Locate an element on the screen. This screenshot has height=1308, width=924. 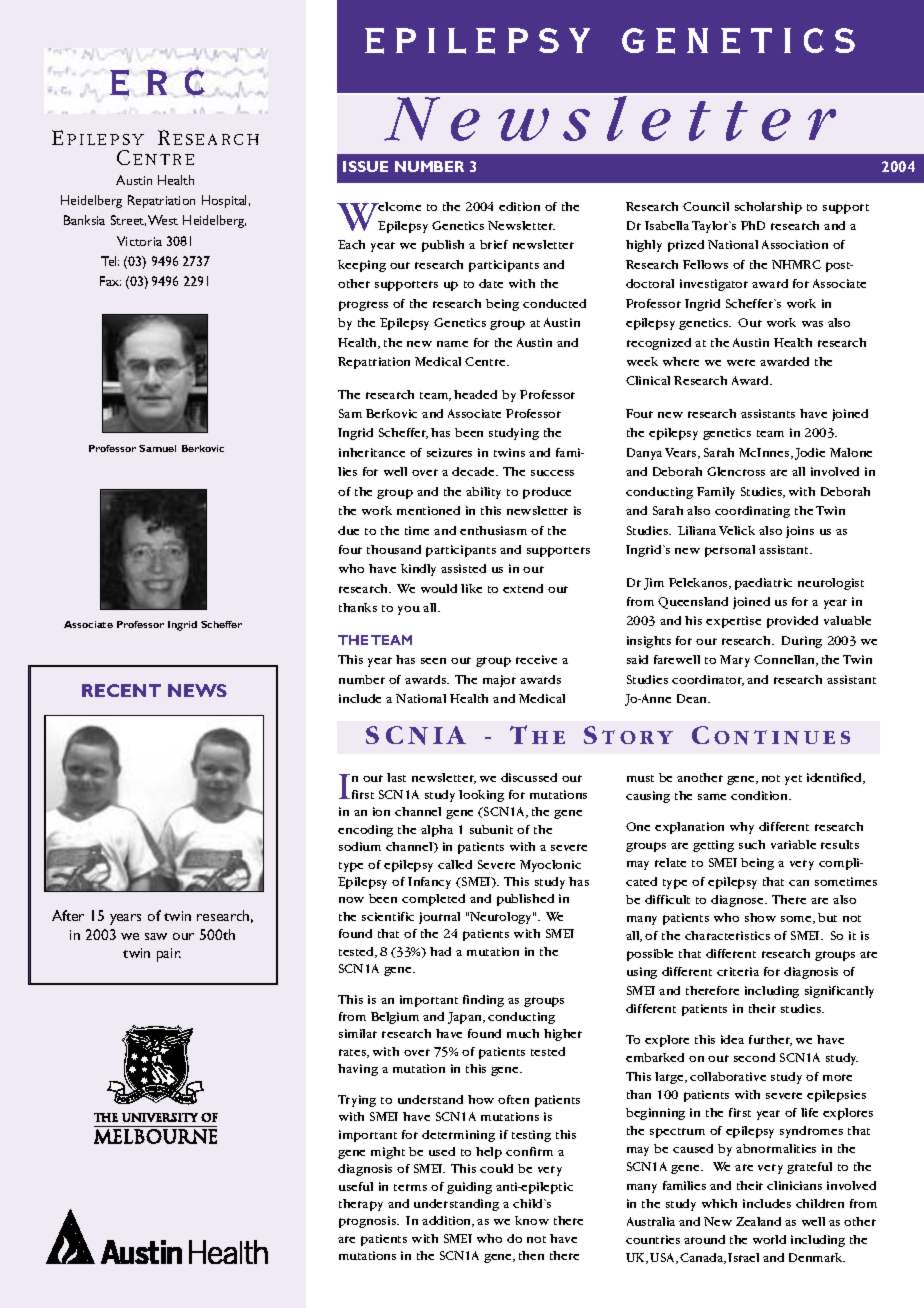
Jodie is located at coordinates (810, 454).
